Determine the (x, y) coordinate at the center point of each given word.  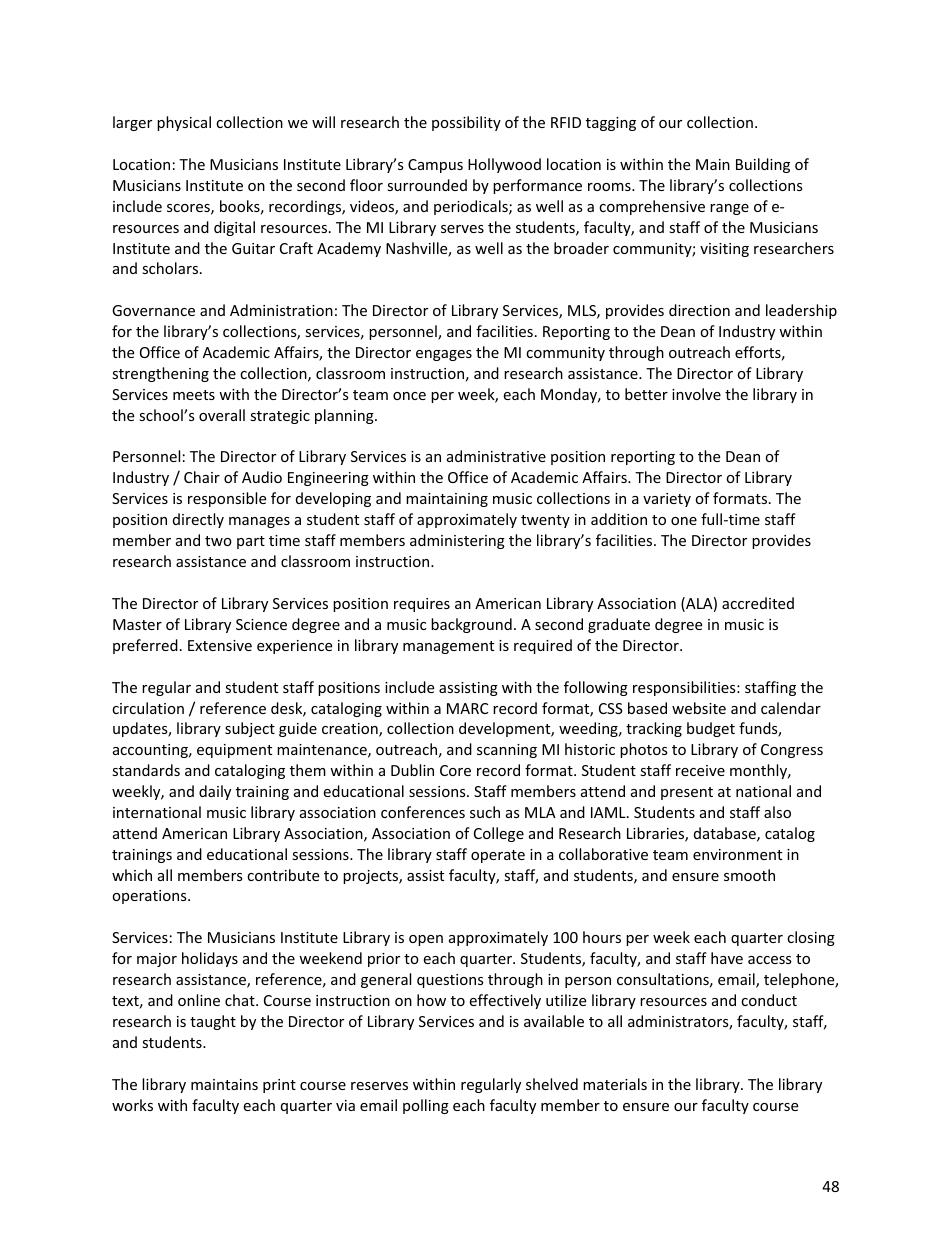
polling (426, 1106)
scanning (507, 751)
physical (184, 123)
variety (667, 500)
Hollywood (504, 165)
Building (763, 165)
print (279, 1086)
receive (700, 770)
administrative (496, 456)
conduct (769, 1000)
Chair (202, 477)
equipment (234, 751)
